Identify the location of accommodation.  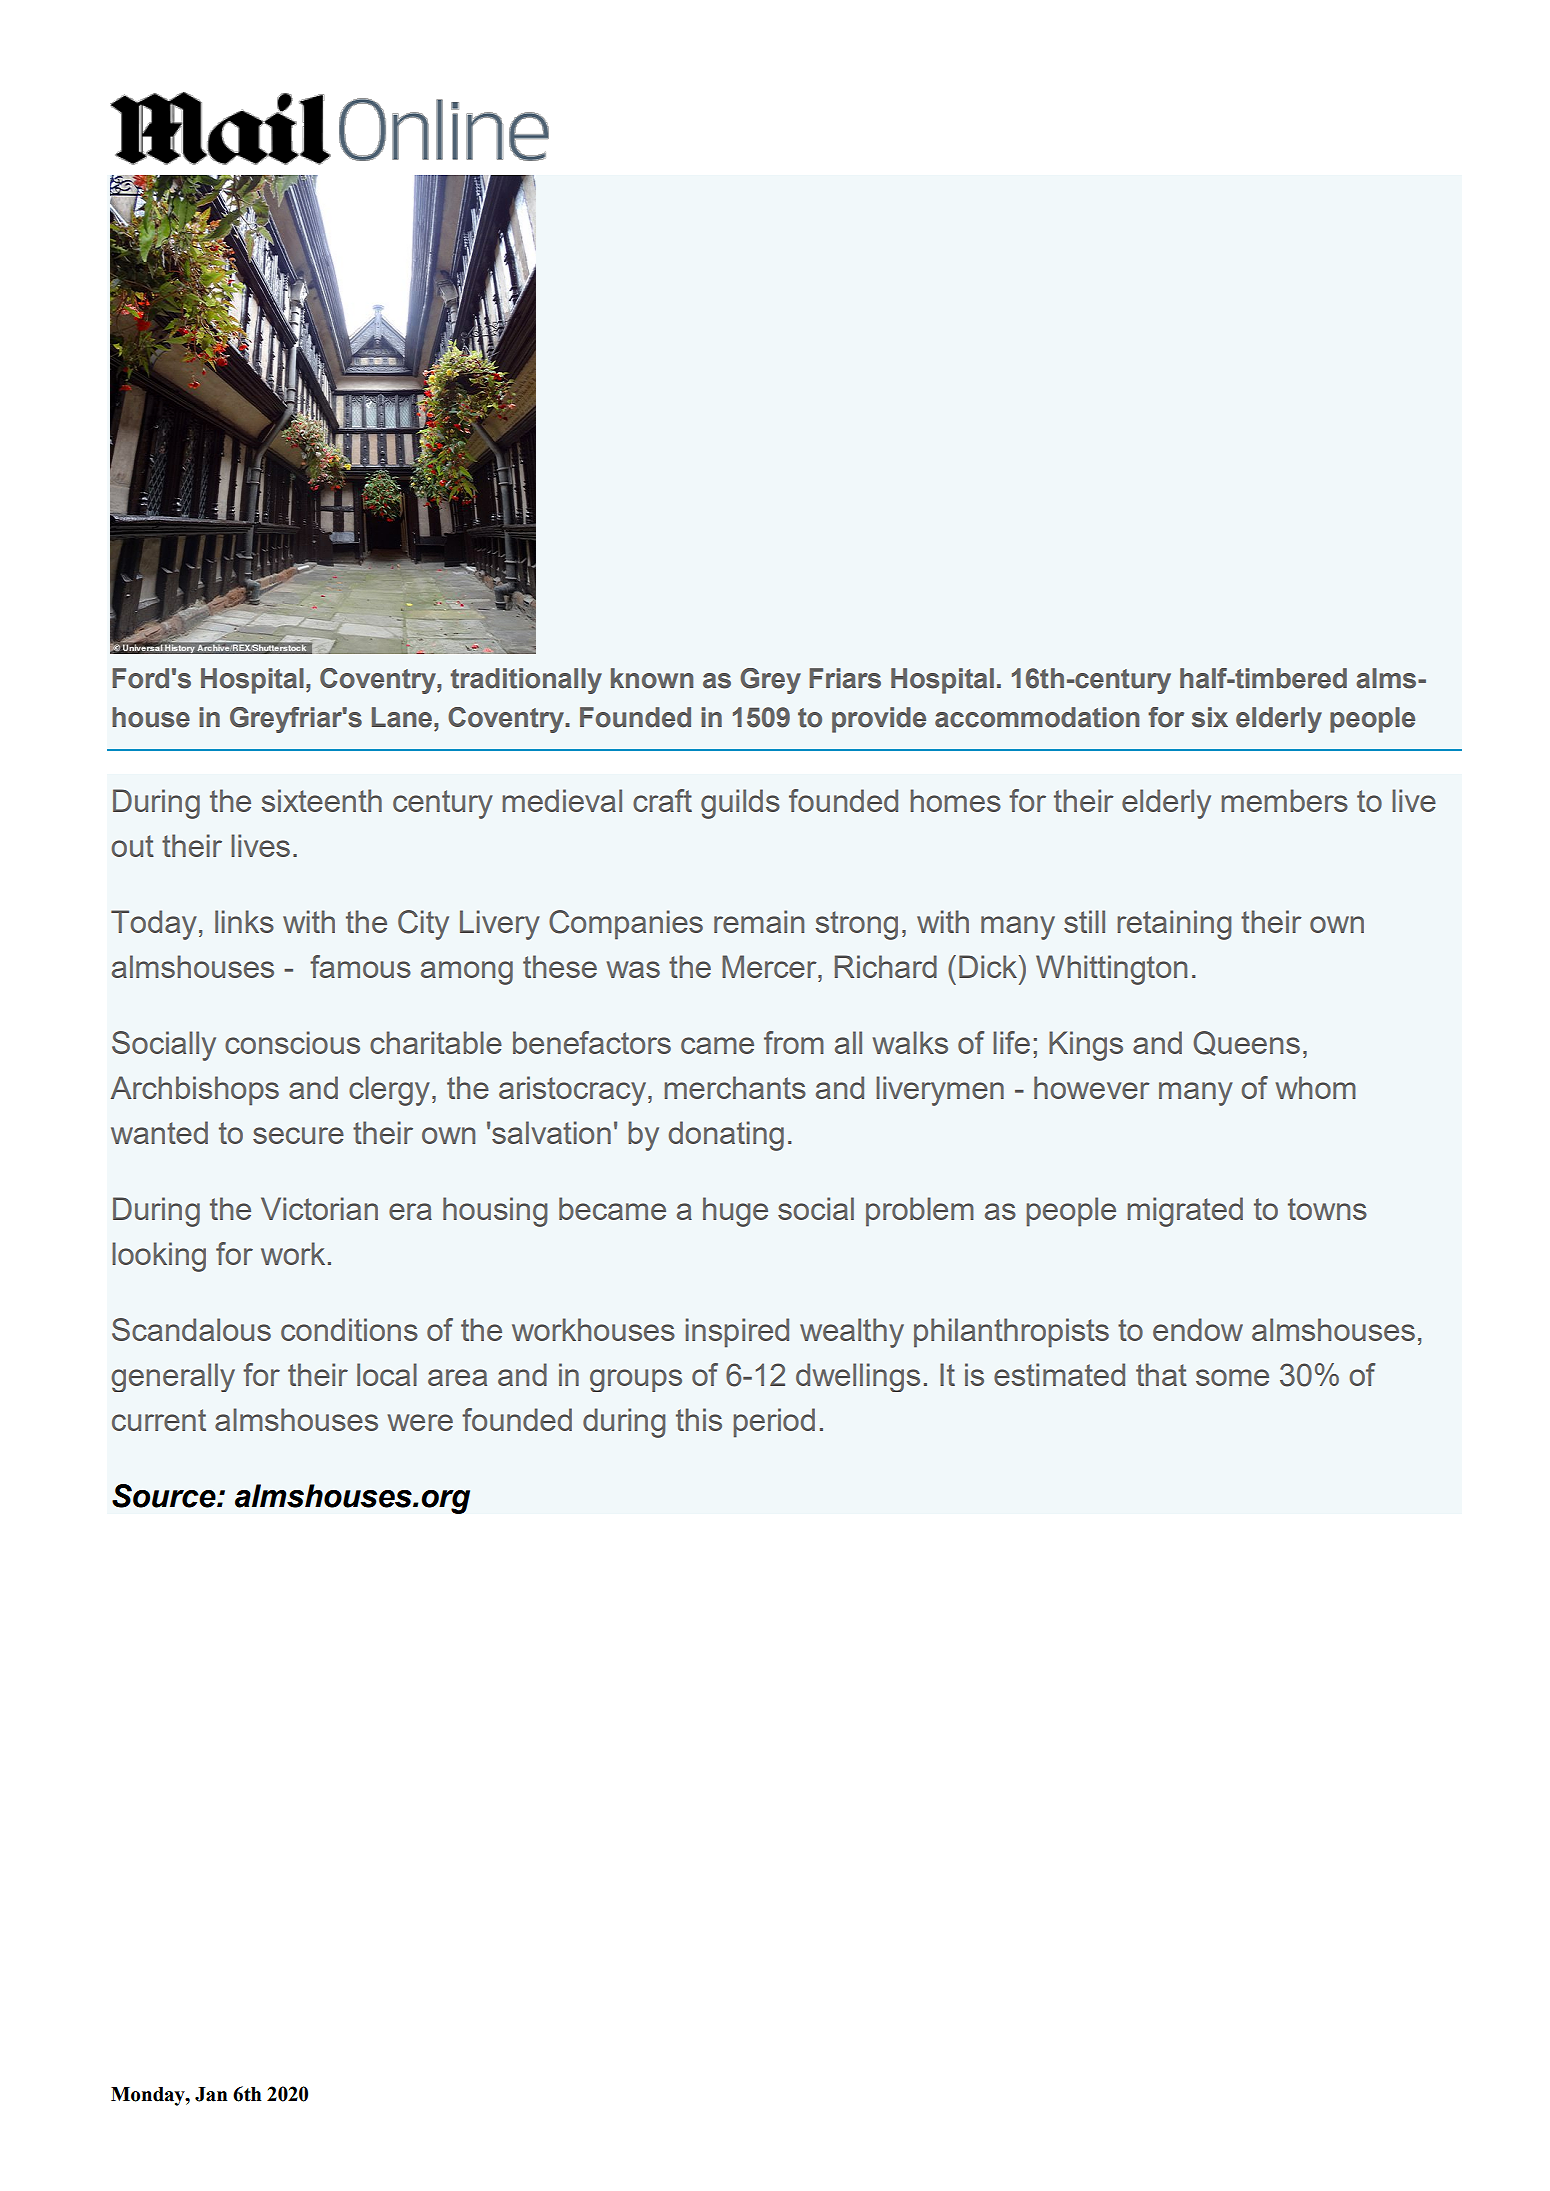
(1037, 717).
